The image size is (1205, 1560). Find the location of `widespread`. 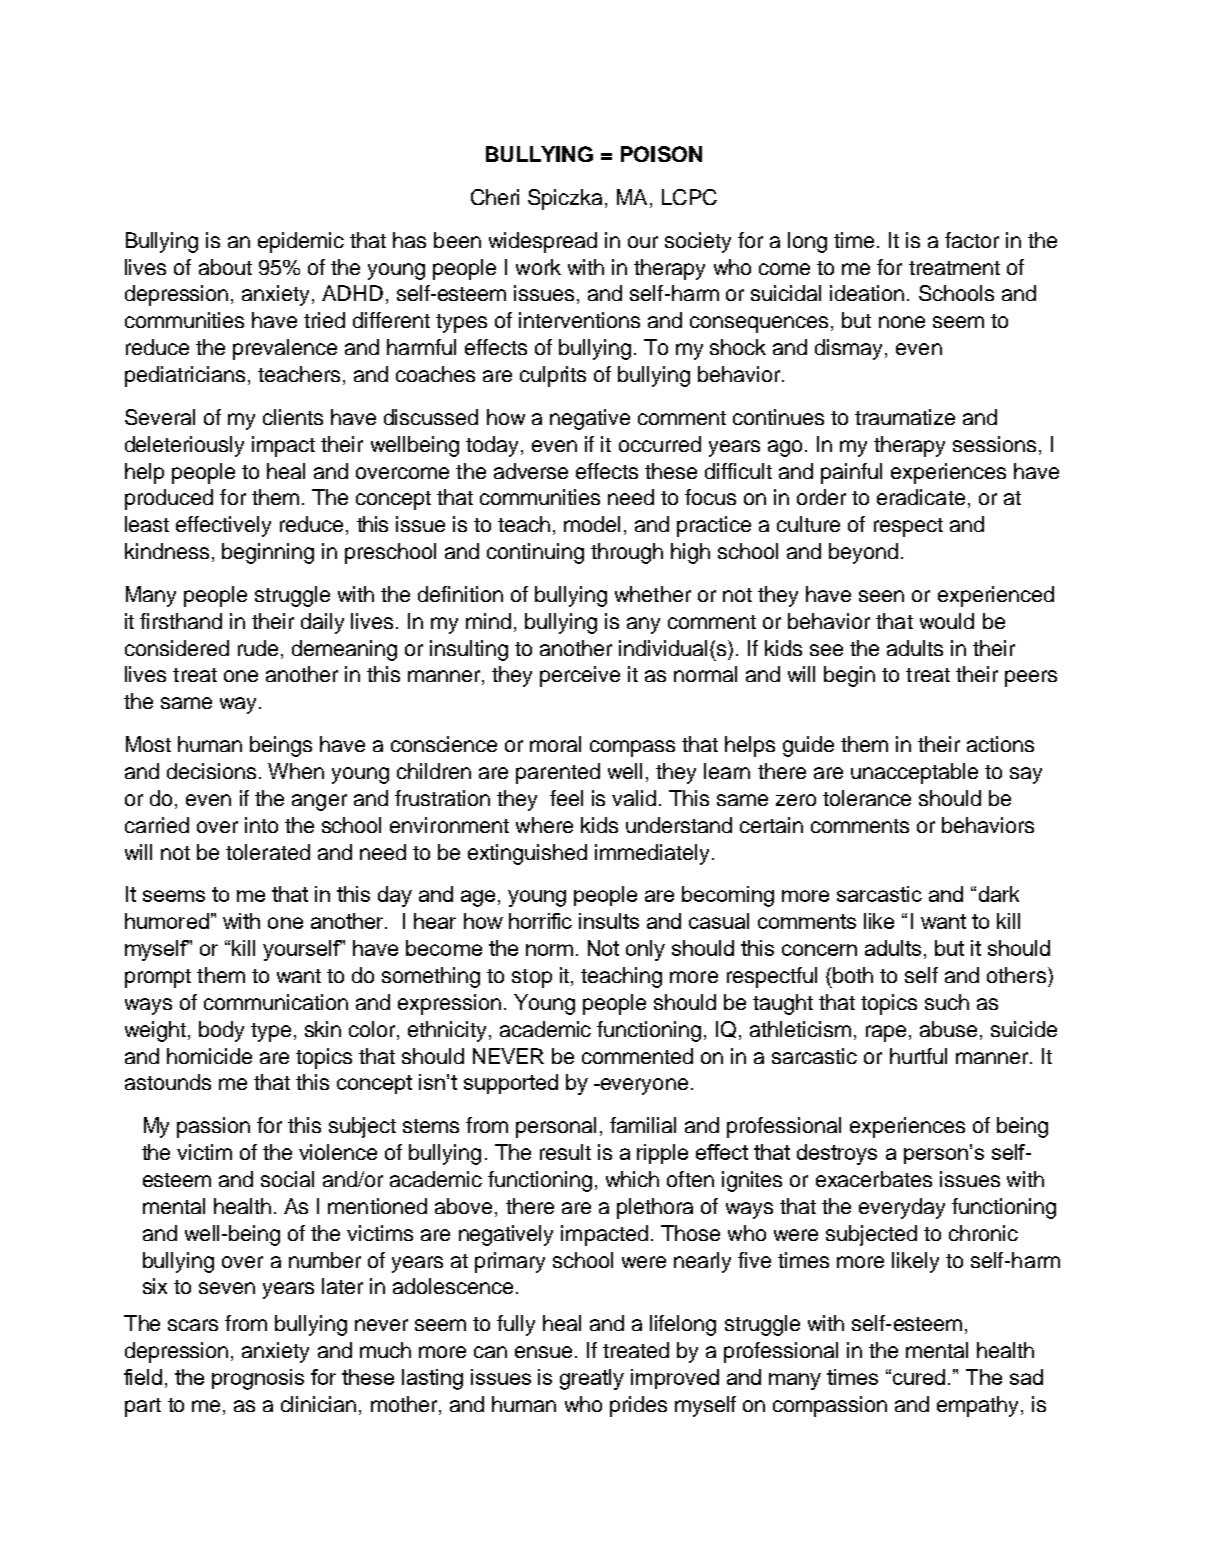

widespread is located at coordinates (543, 242).
